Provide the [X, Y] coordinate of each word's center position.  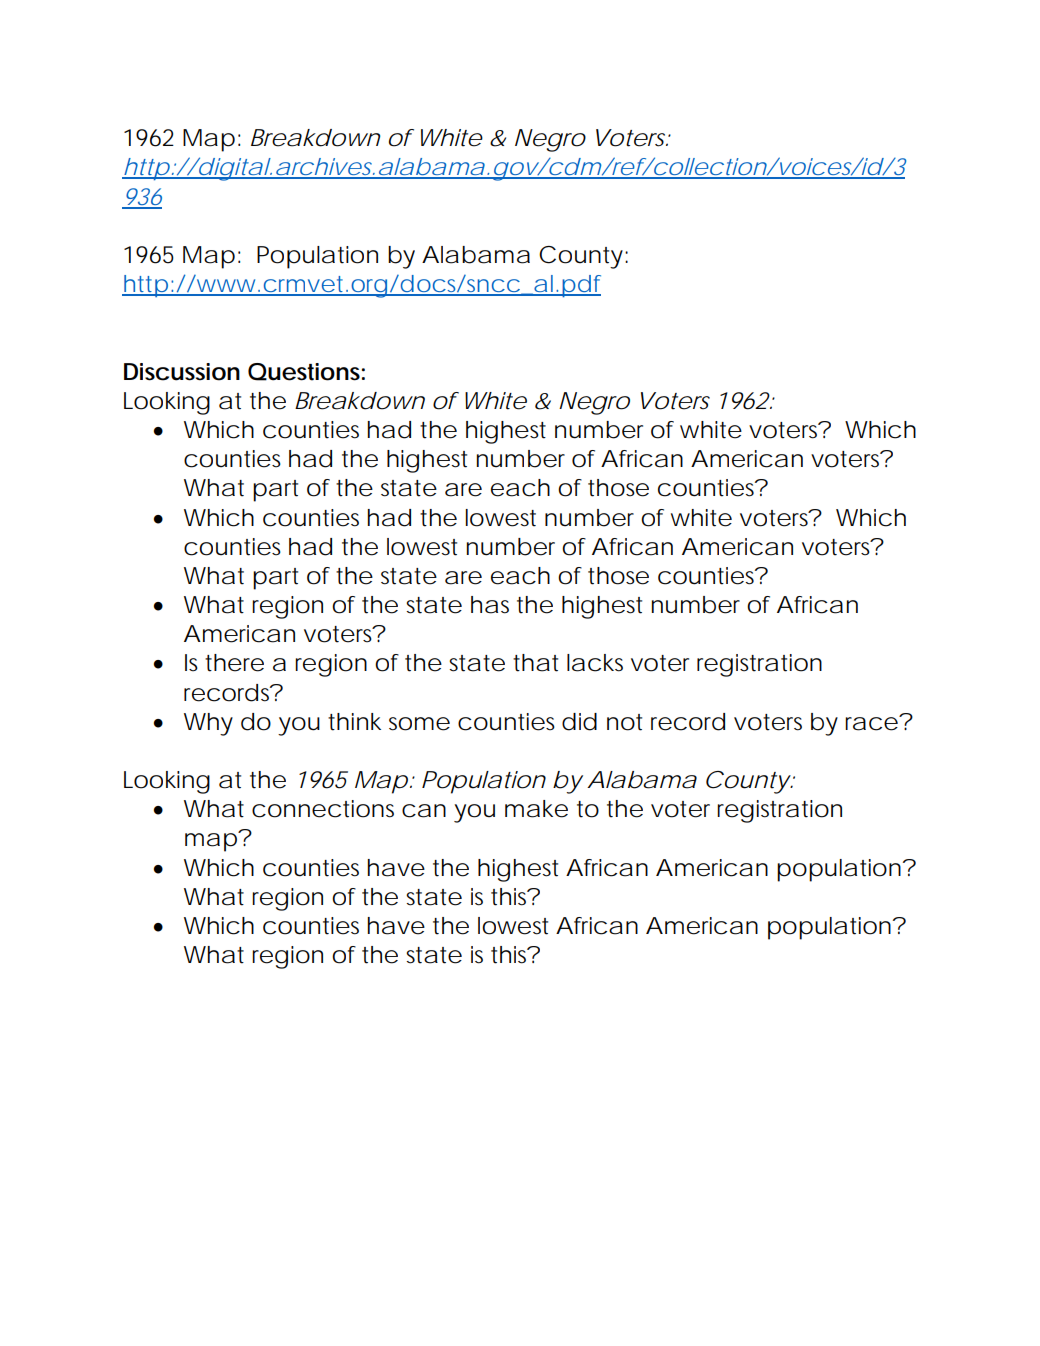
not [624, 722]
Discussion [182, 372]
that [535, 663]
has [490, 605]
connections [323, 809]
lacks [595, 663]
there [234, 663]
